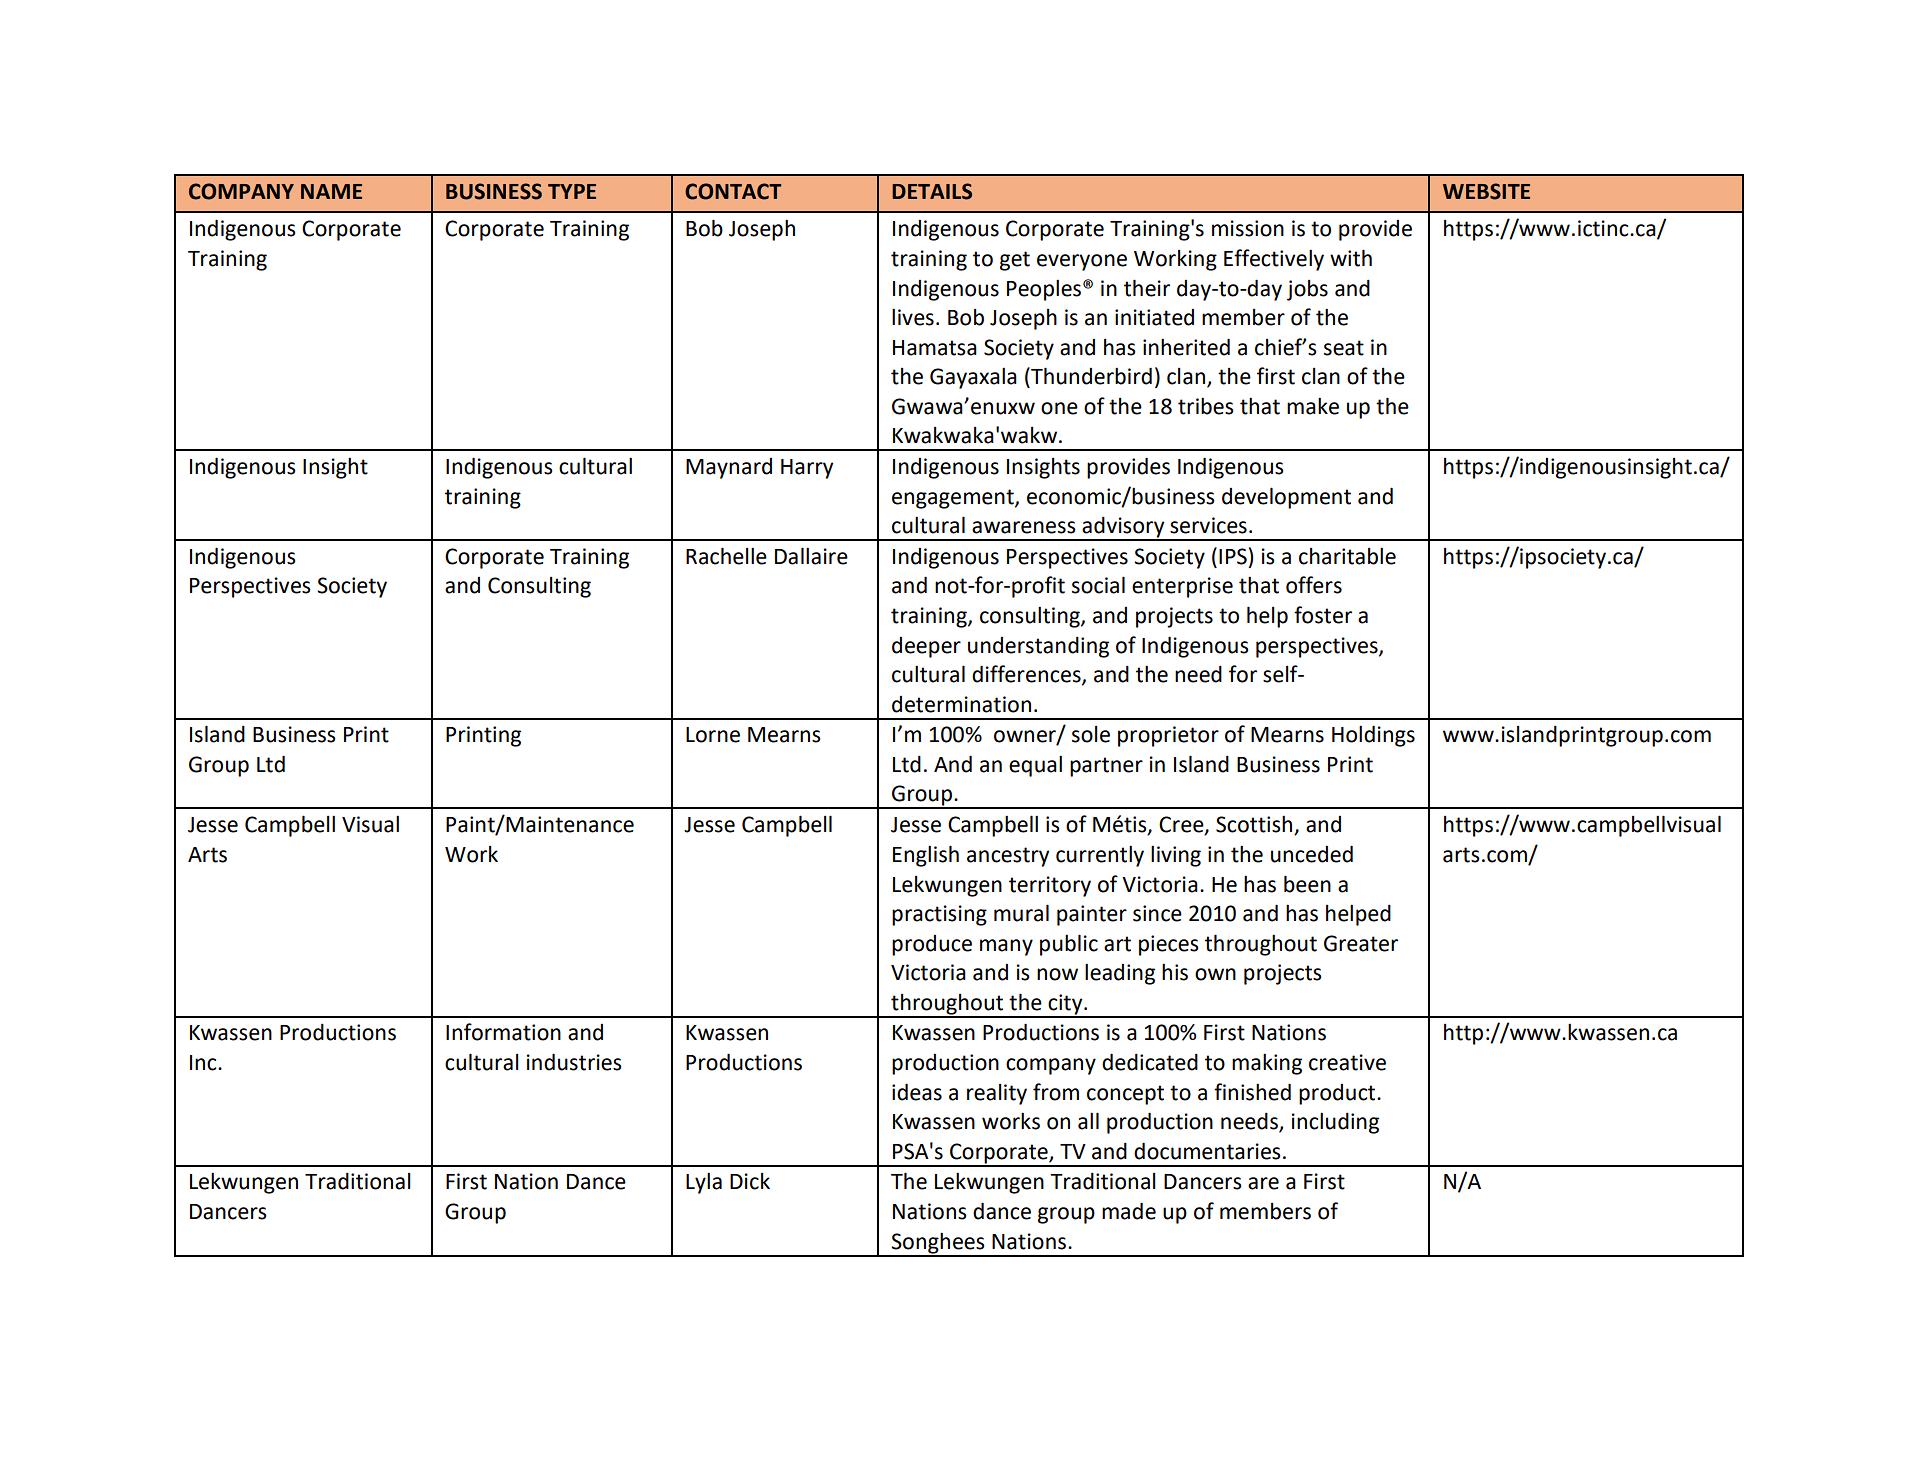 This image has width=1918, height=1482. Describe the element at coordinates (572, 191) in the image. I see `TYPE` at that location.
